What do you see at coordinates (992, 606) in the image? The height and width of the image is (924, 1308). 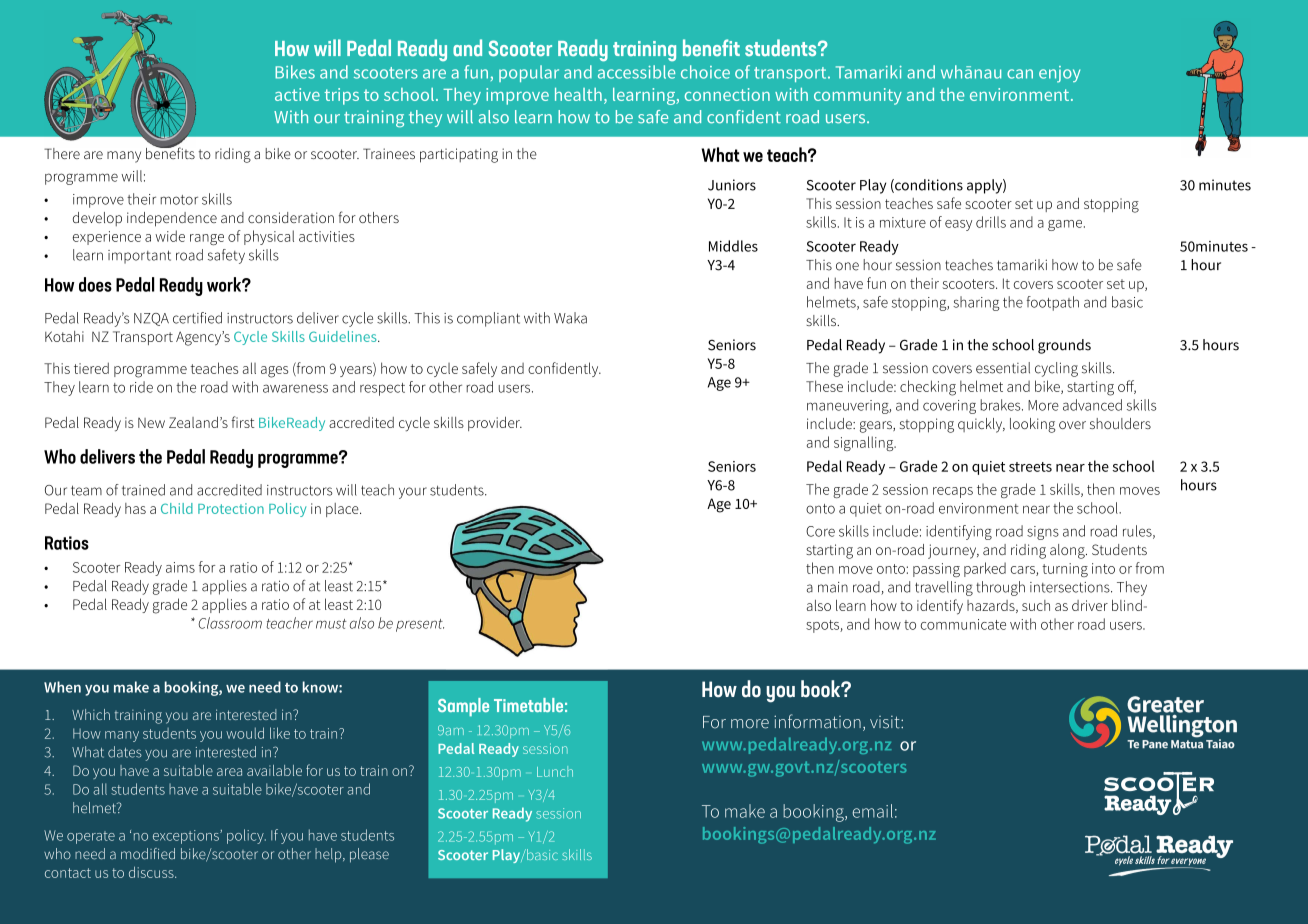 I see `hazards` at bounding box center [992, 606].
